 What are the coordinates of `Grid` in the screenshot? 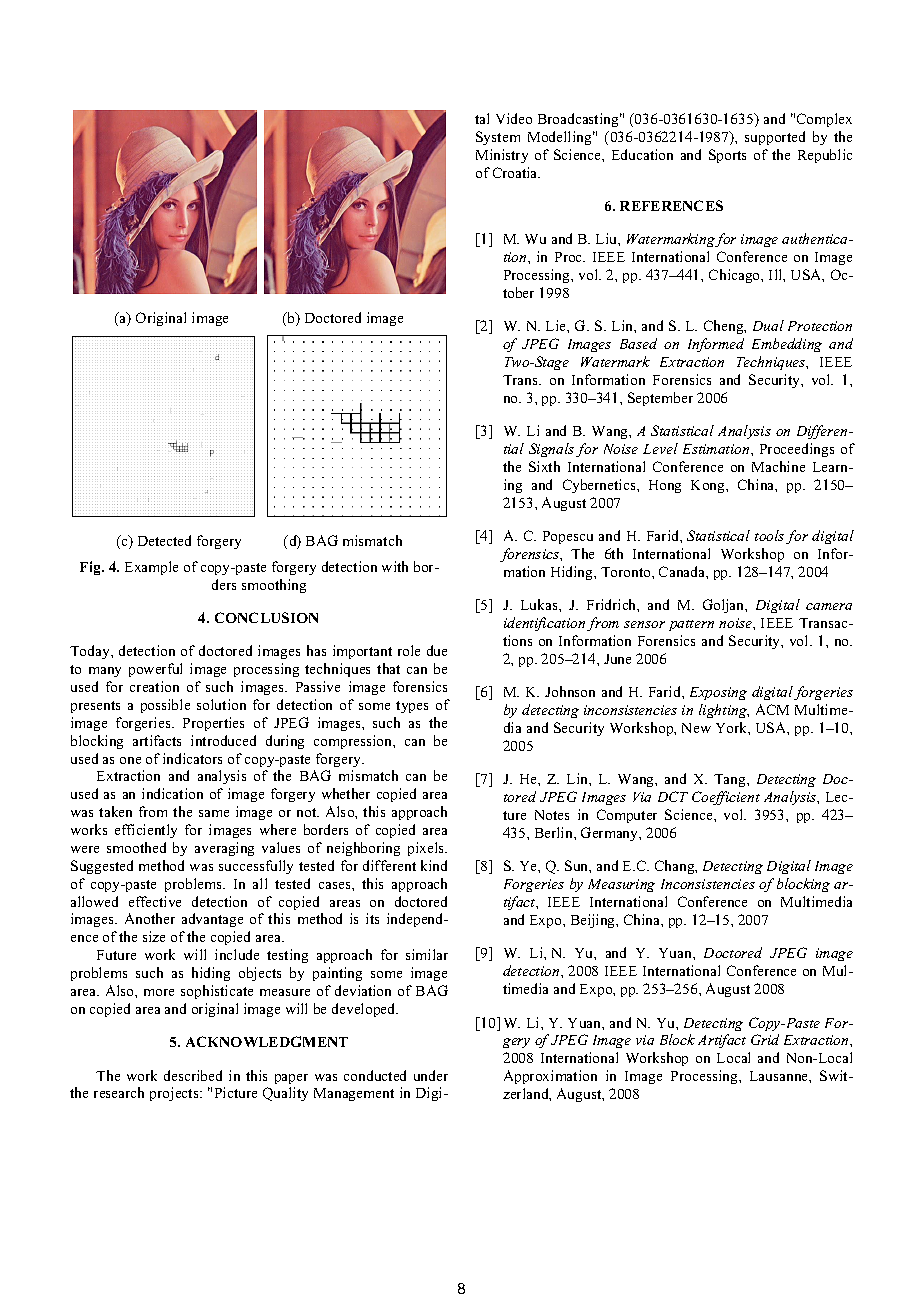 It's located at (765, 1039).
